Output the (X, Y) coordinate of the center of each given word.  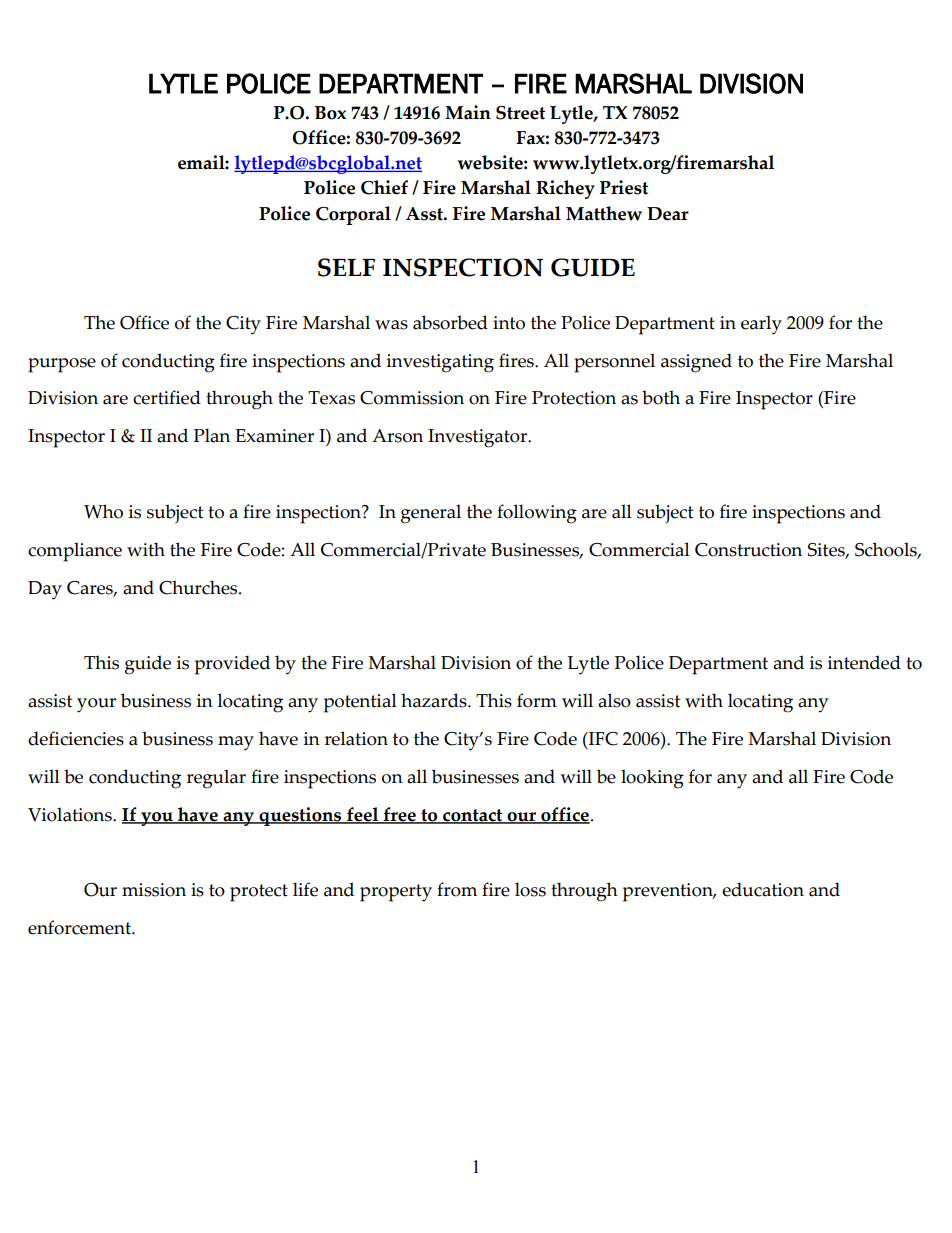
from (457, 889)
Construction (748, 550)
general (431, 514)
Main (468, 112)
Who (103, 511)
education (763, 889)
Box (330, 113)
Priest (624, 187)
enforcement (80, 927)
